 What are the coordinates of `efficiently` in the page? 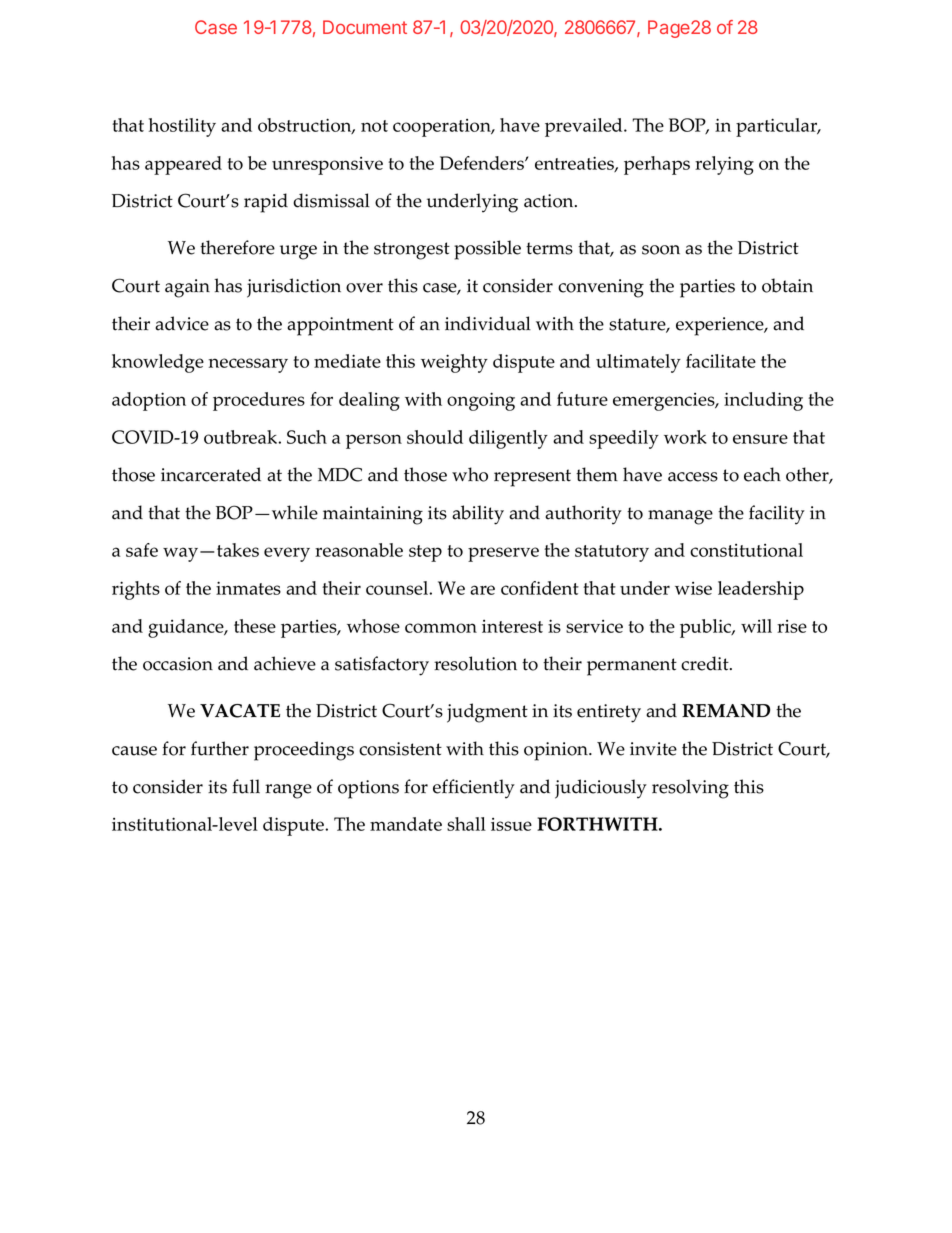 It's located at (474, 789).
